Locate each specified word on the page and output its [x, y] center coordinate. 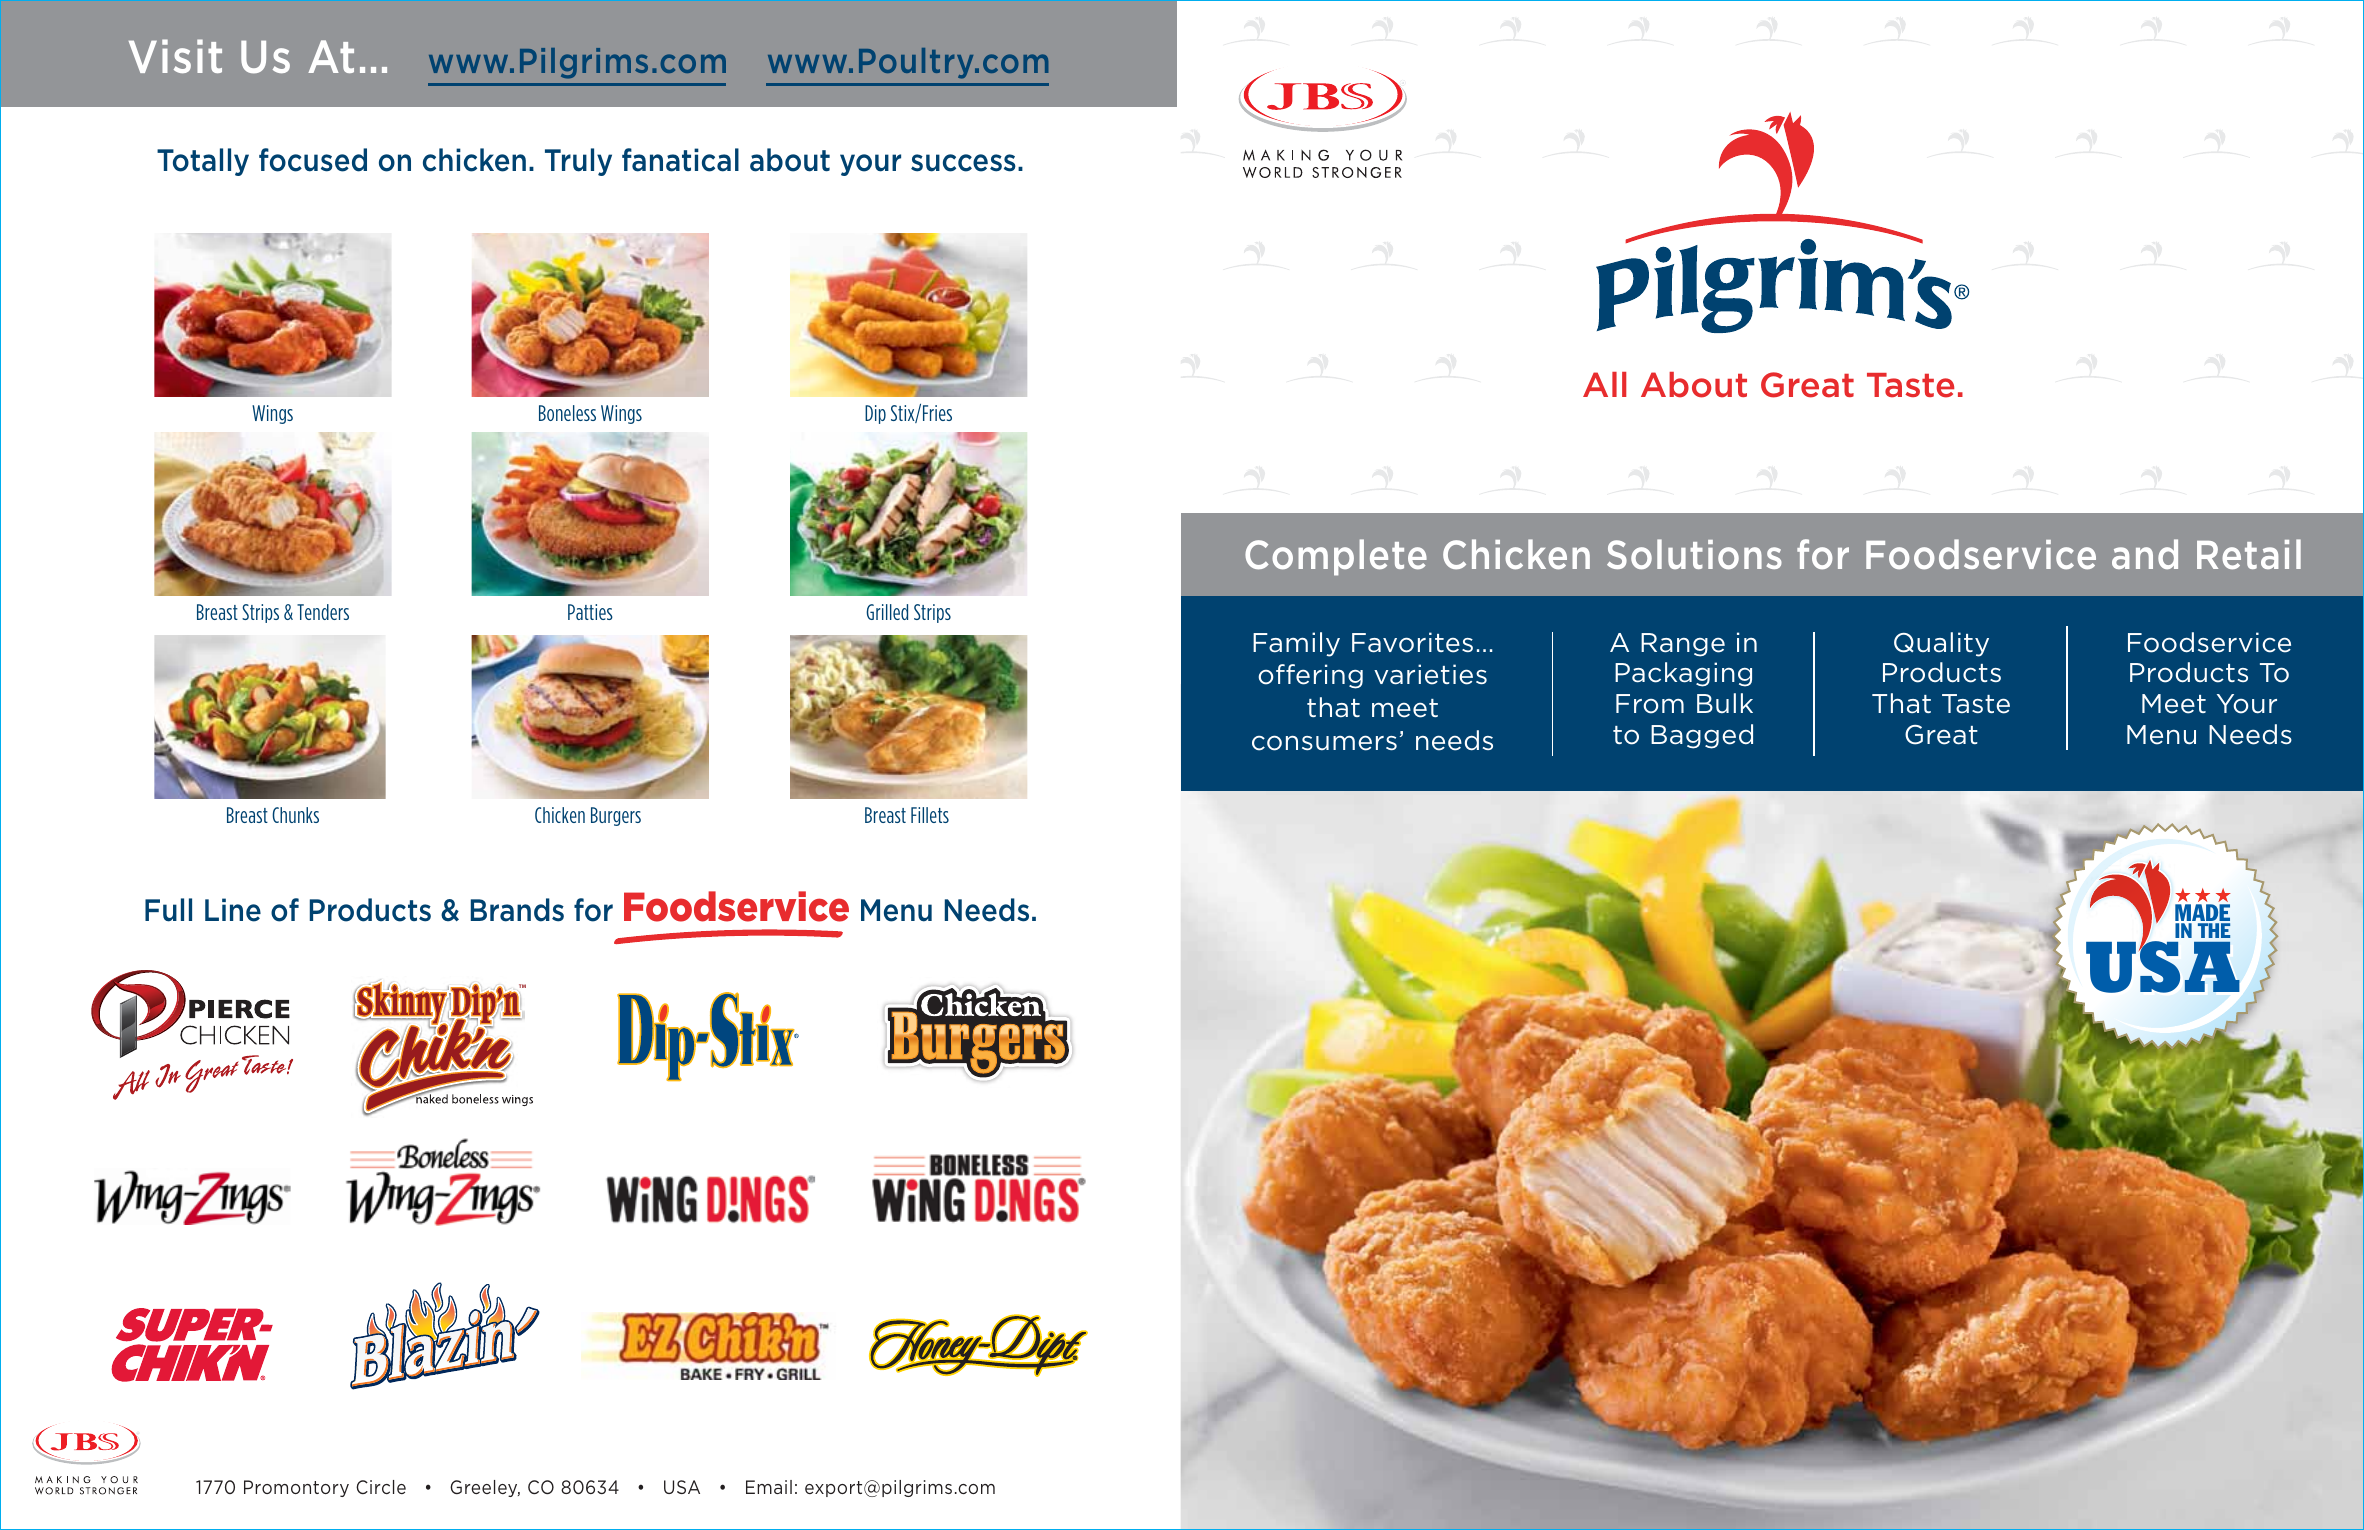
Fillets [930, 815]
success [963, 163]
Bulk [1725, 703]
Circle [381, 1487]
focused [313, 160]
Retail [2249, 554]
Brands [517, 910]
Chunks [295, 815]
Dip [875, 414]
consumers [1324, 743]
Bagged [1702, 736]
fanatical [680, 160]
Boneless [567, 413]
